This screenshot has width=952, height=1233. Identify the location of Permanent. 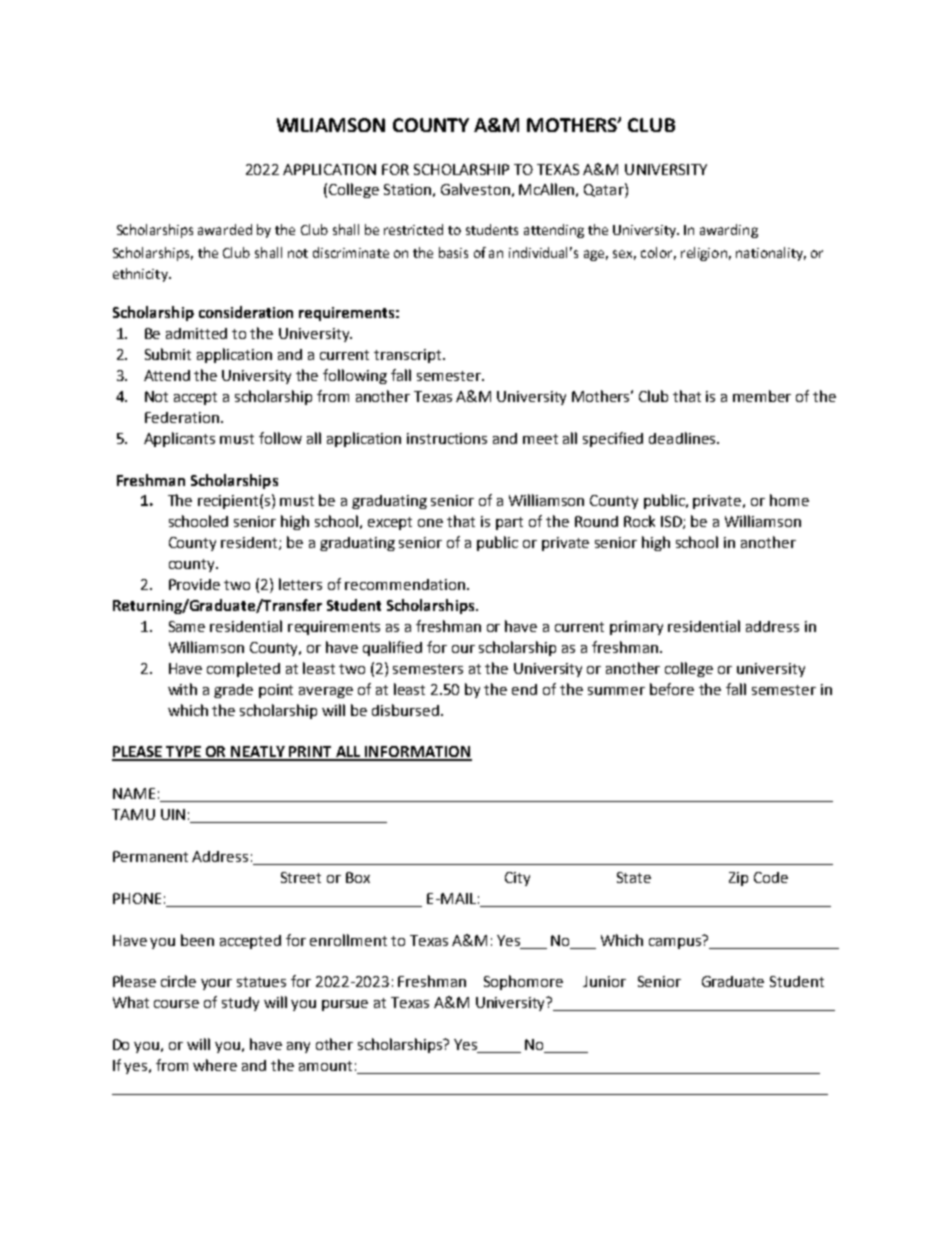
(150, 856).
